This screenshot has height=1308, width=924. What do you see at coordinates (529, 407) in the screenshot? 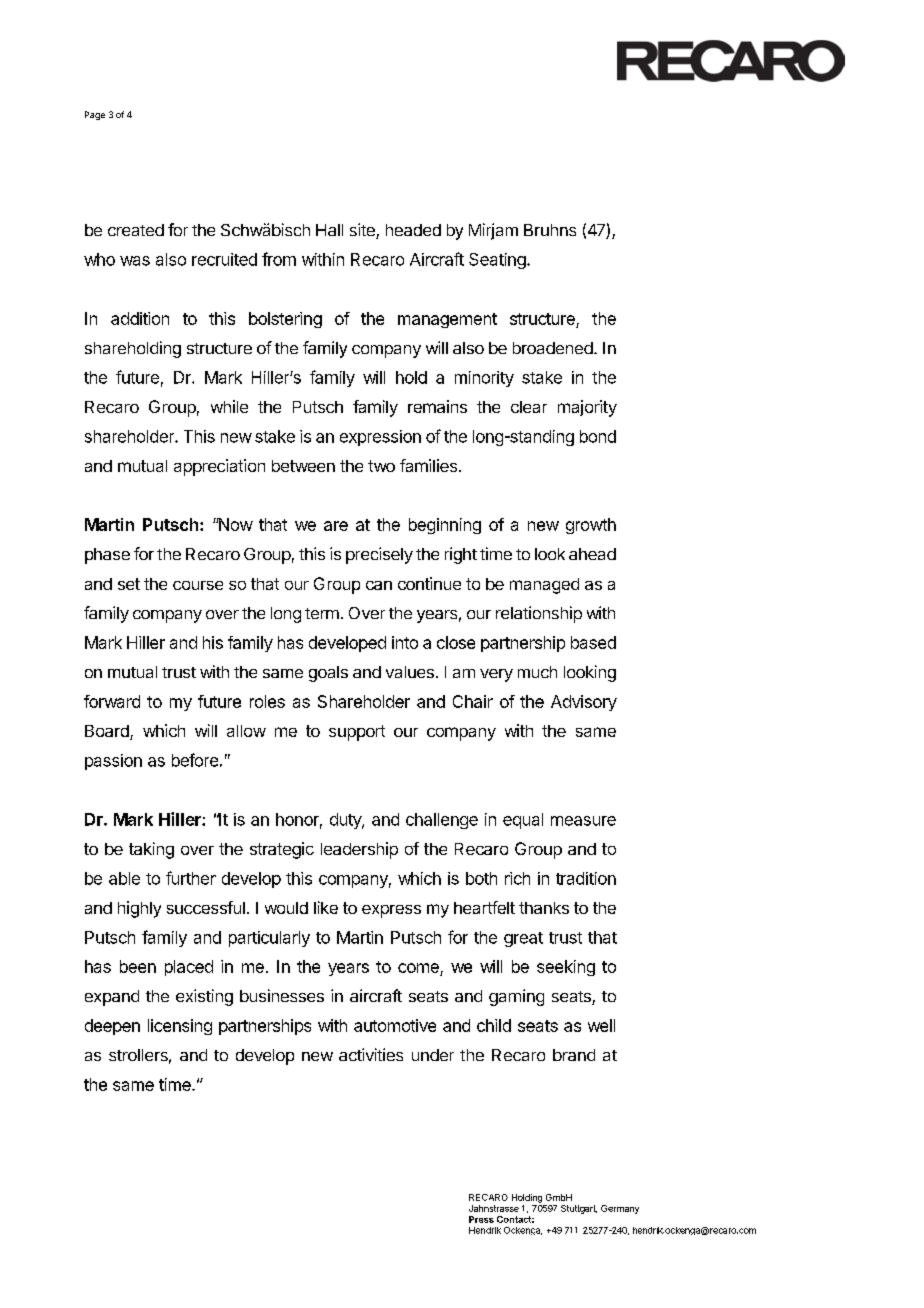
I see `clear` at bounding box center [529, 407].
